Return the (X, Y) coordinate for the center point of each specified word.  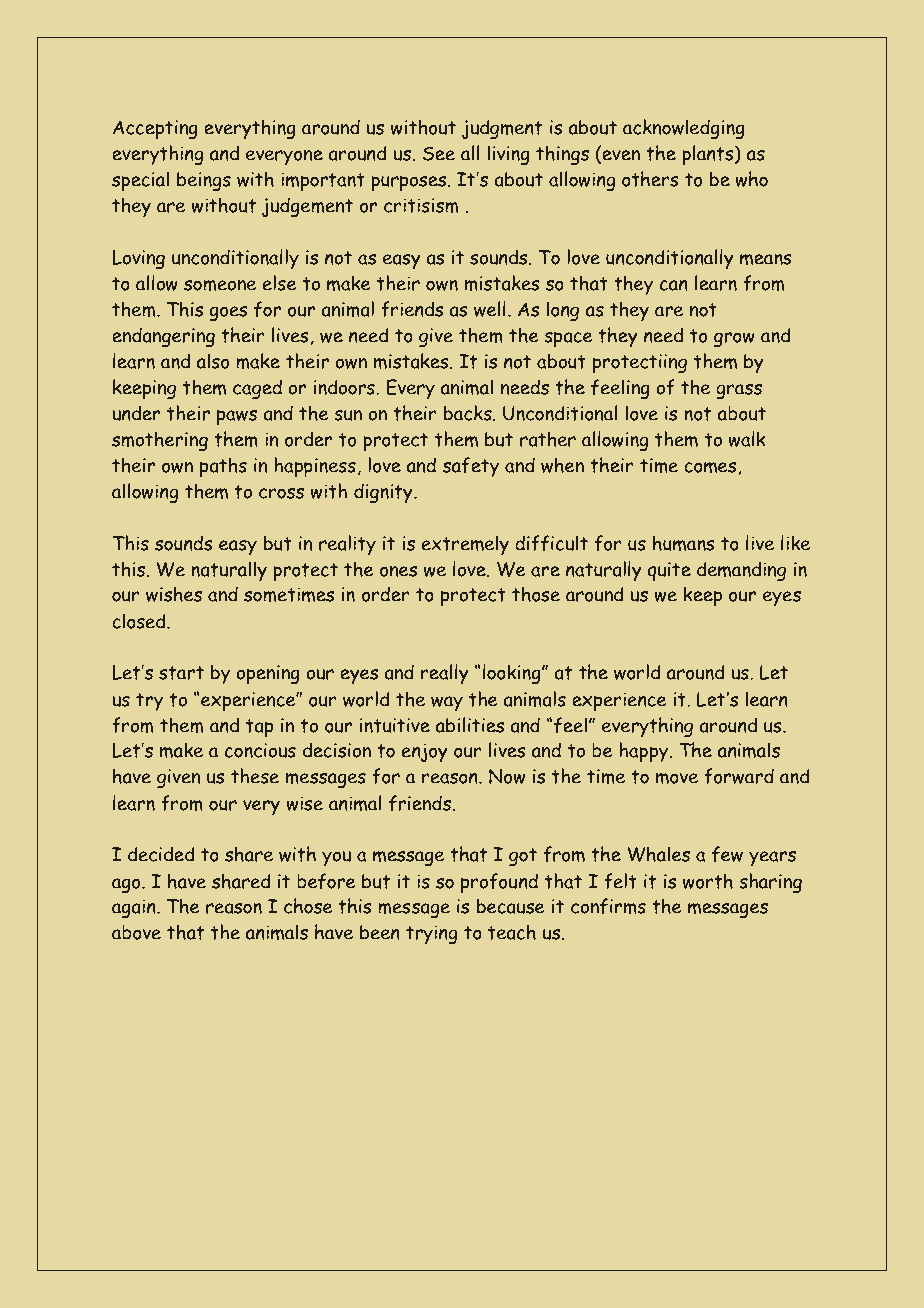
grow (734, 339)
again (135, 908)
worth (708, 881)
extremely (465, 545)
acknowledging (684, 129)
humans (683, 543)
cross (281, 493)
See (439, 153)
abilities (470, 725)
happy (645, 752)
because (510, 906)
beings (204, 181)
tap (259, 728)
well (490, 309)
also (213, 361)
